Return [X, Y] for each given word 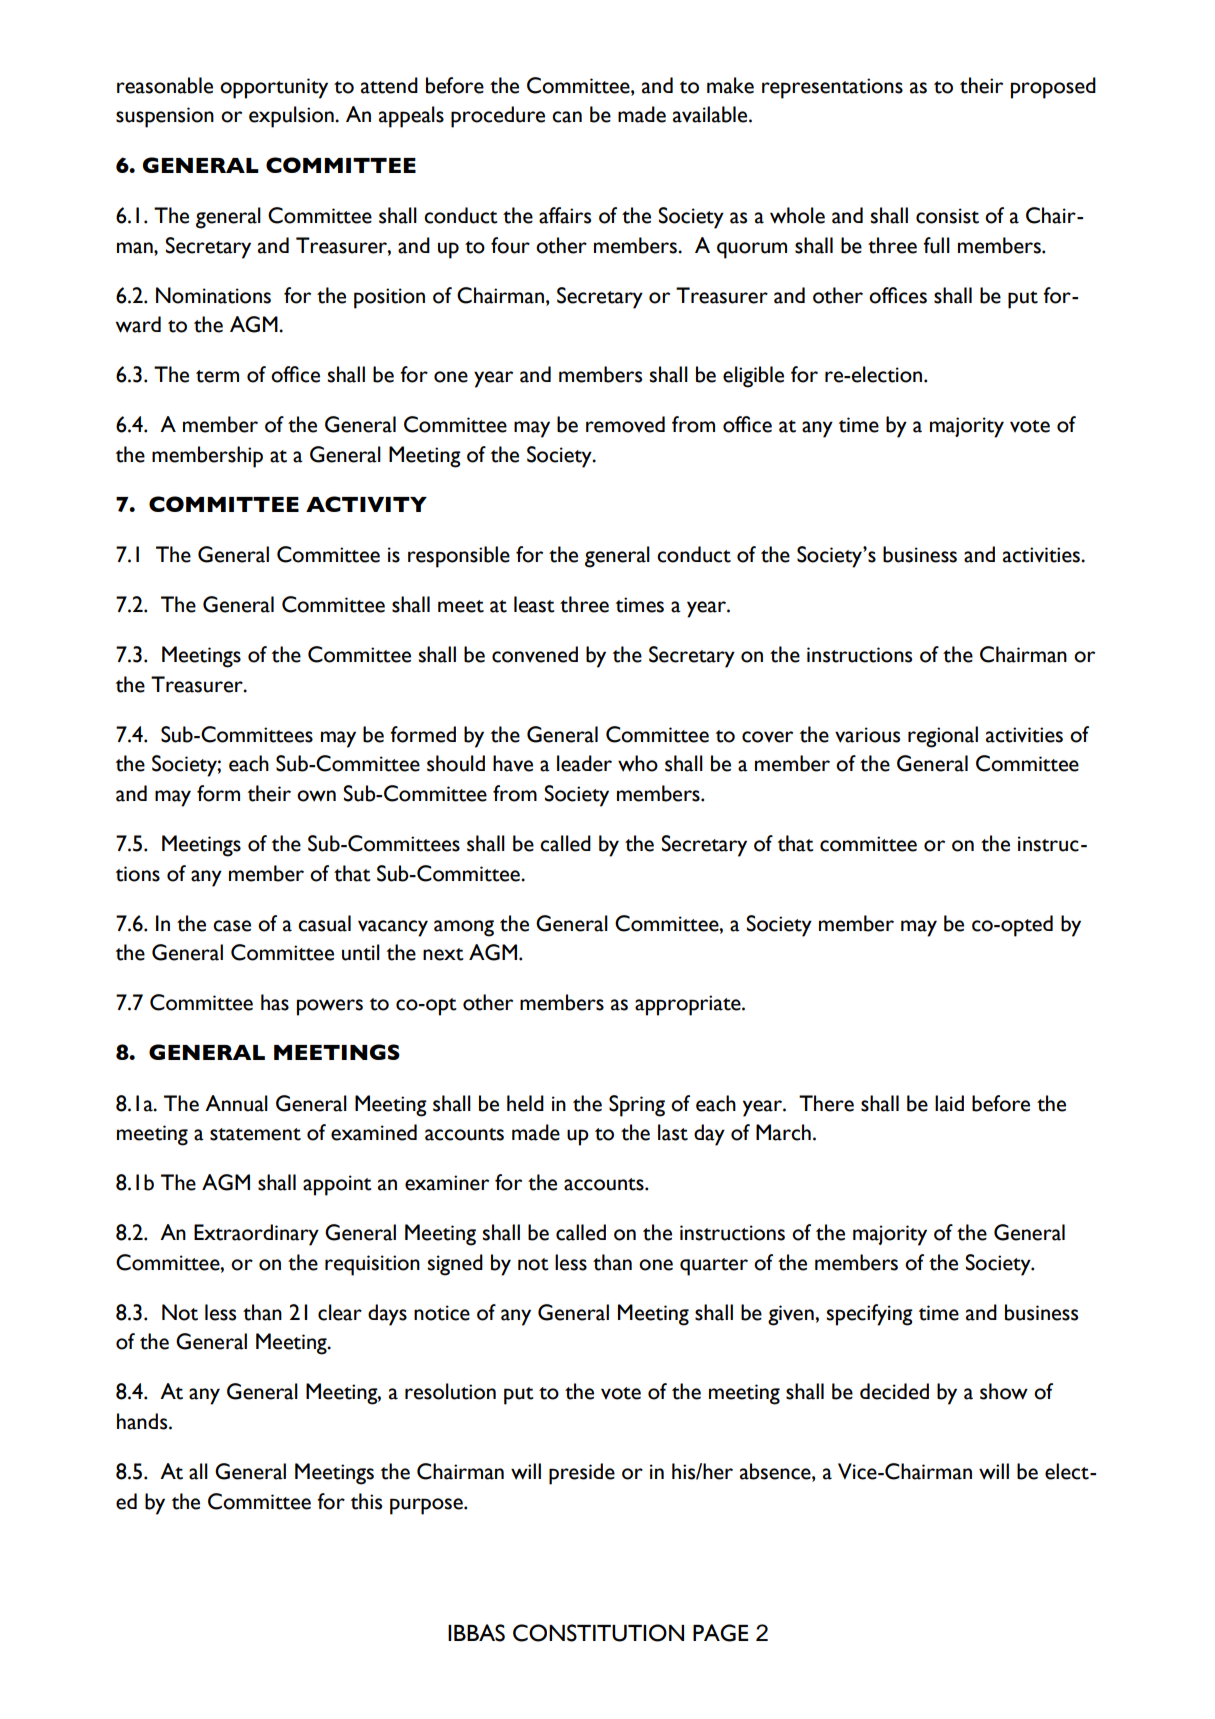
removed [625, 424]
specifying [869, 1315]
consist [947, 216]
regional [943, 737]
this [366, 1501]
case [232, 926]
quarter [714, 1267]
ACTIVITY [366, 504]
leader [584, 763]
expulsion [292, 117]
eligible [753, 377]
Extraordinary [256, 1235]
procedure [498, 117]
